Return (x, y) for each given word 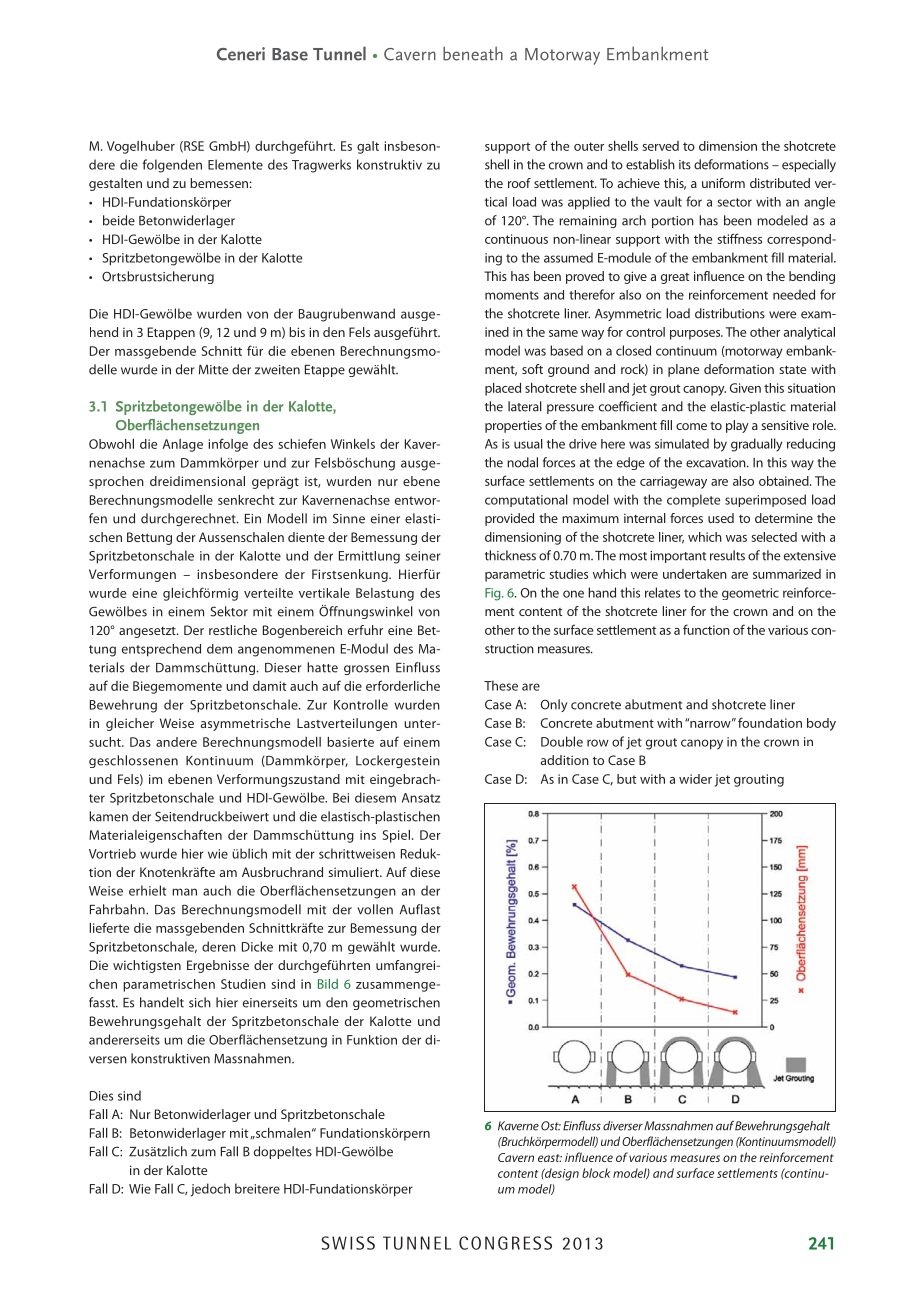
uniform (723, 183)
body (821, 724)
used (721, 518)
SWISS (348, 1243)
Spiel (396, 836)
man (184, 892)
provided (509, 519)
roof (519, 183)
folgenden (172, 166)
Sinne (349, 518)
